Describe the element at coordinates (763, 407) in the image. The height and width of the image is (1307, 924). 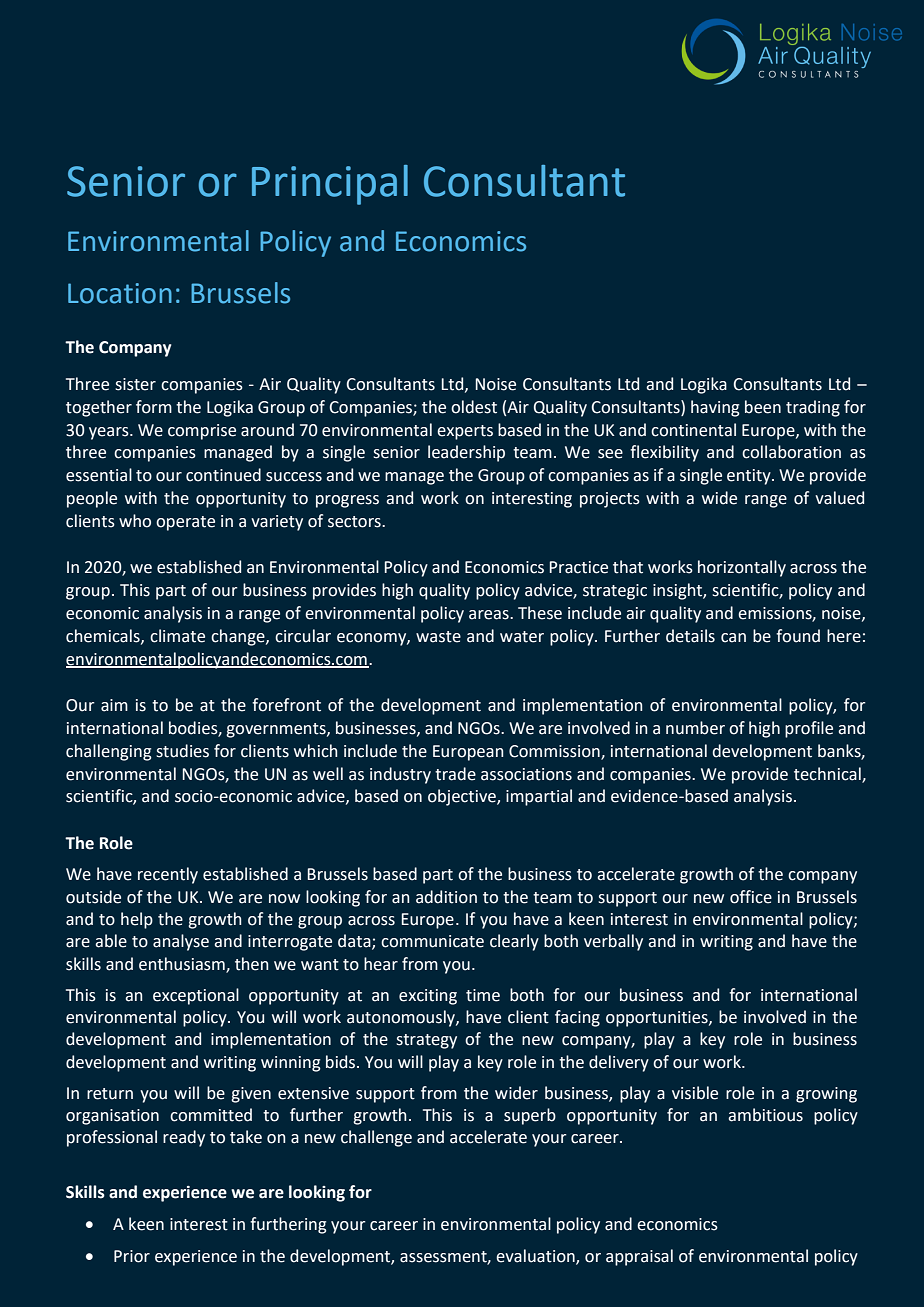
I see `been` at that location.
